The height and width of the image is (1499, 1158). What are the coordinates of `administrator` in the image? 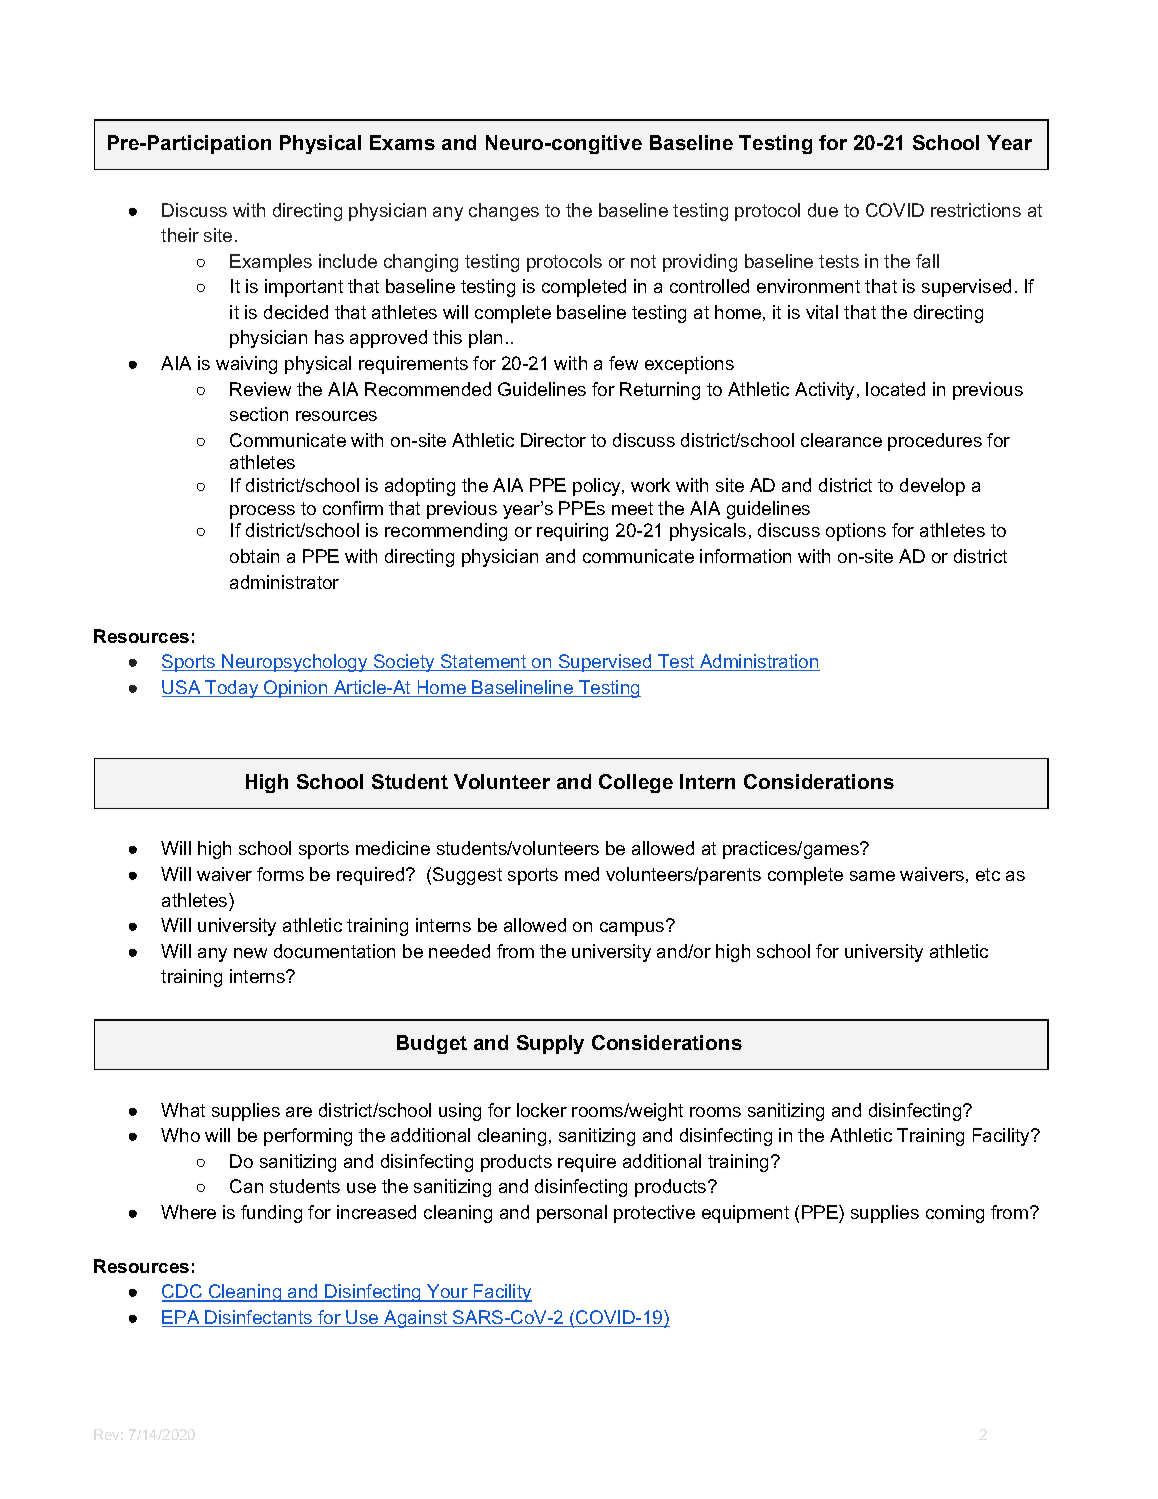 It's located at (284, 582).
